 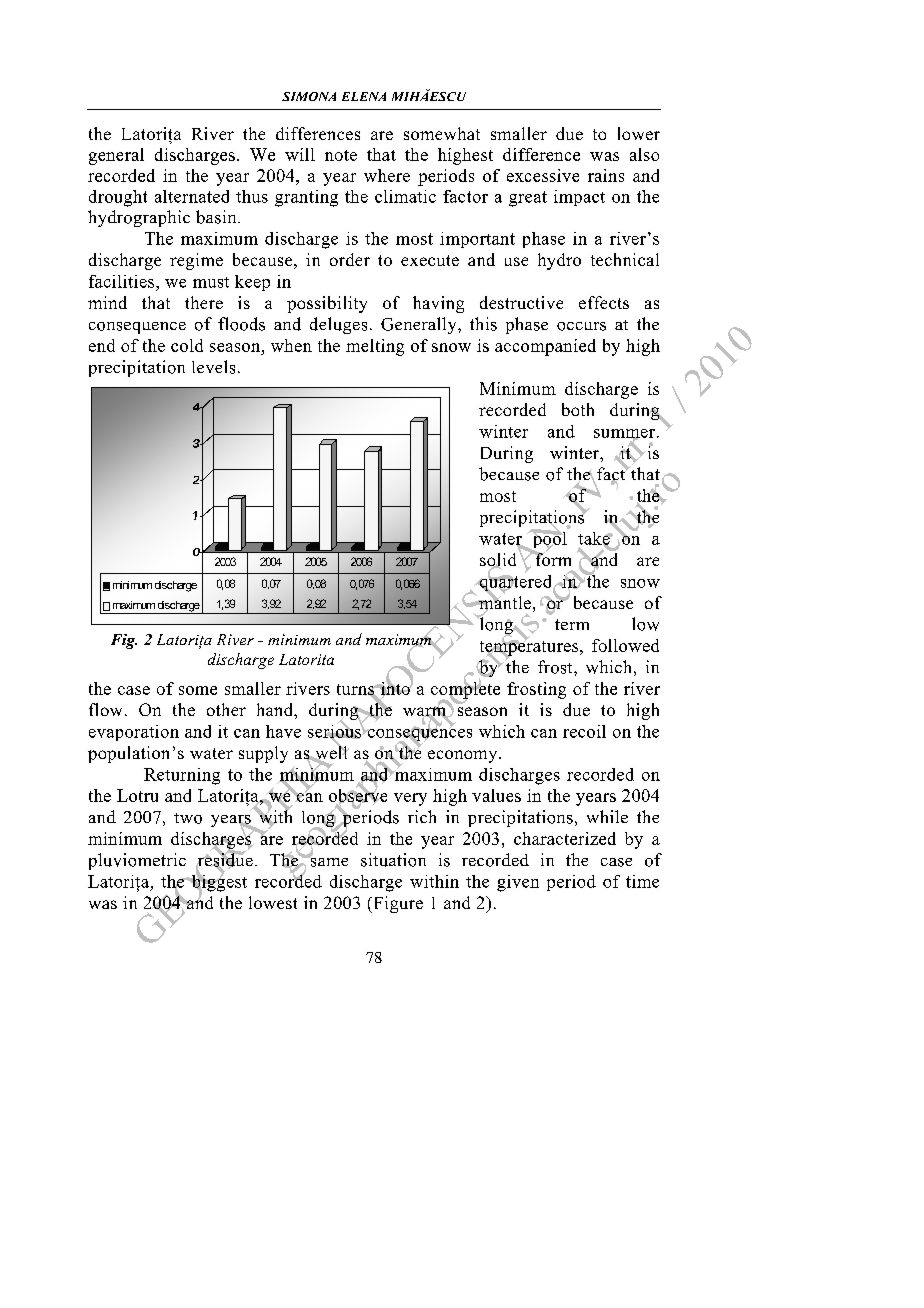 What do you see at coordinates (226, 709) in the screenshot?
I see `other` at bounding box center [226, 709].
